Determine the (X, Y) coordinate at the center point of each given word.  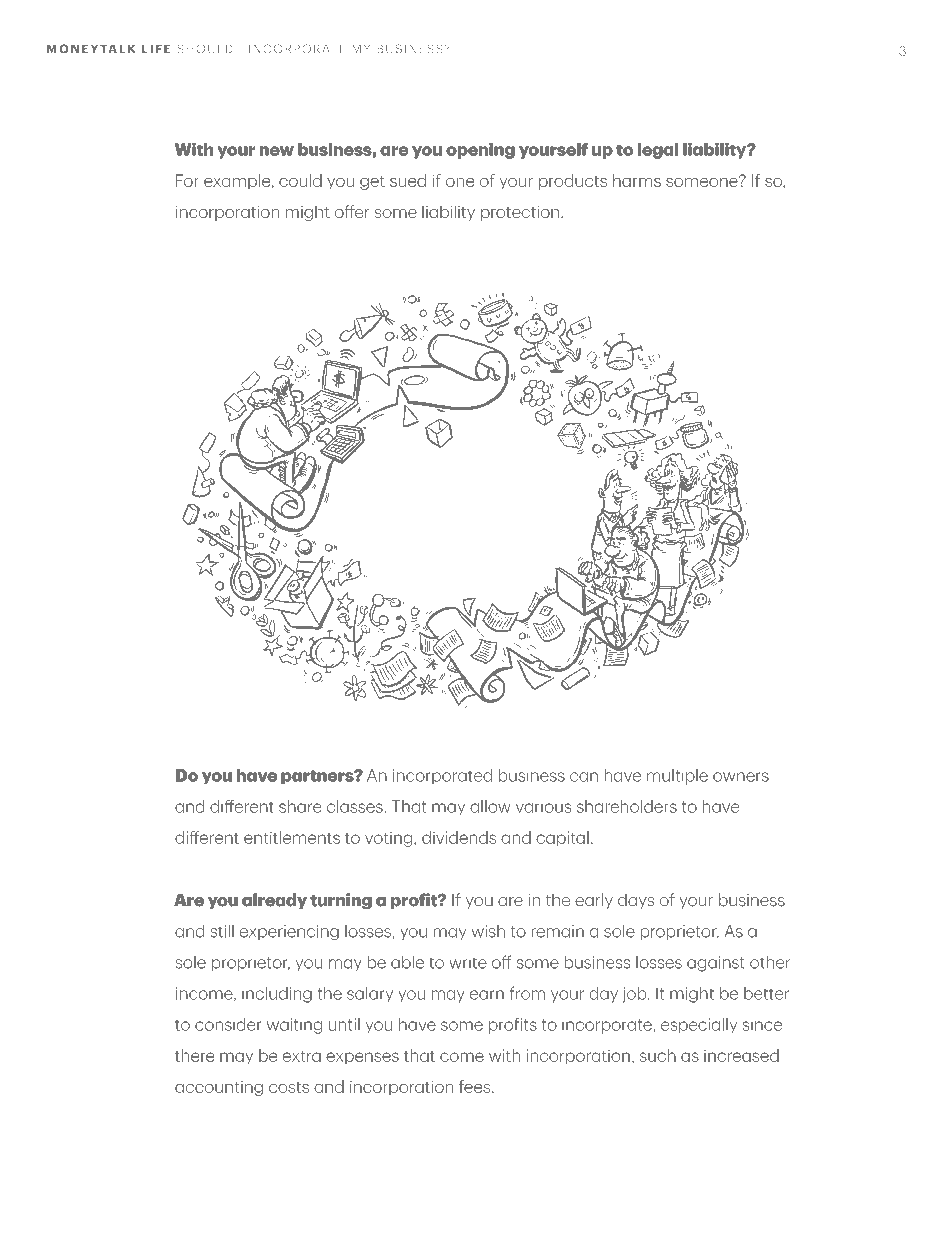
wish (488, 931)
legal (658, 151)
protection (520, 213)
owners (741, 777)
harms (637, 180)
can (584, 777)
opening (480, 151)
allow (490, 806)
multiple (677, 777)
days (636, 901)
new (277, 151)
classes (356, 806)
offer (352, 211)
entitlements (292, 837)
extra (302, 1056)
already (274, 901)
